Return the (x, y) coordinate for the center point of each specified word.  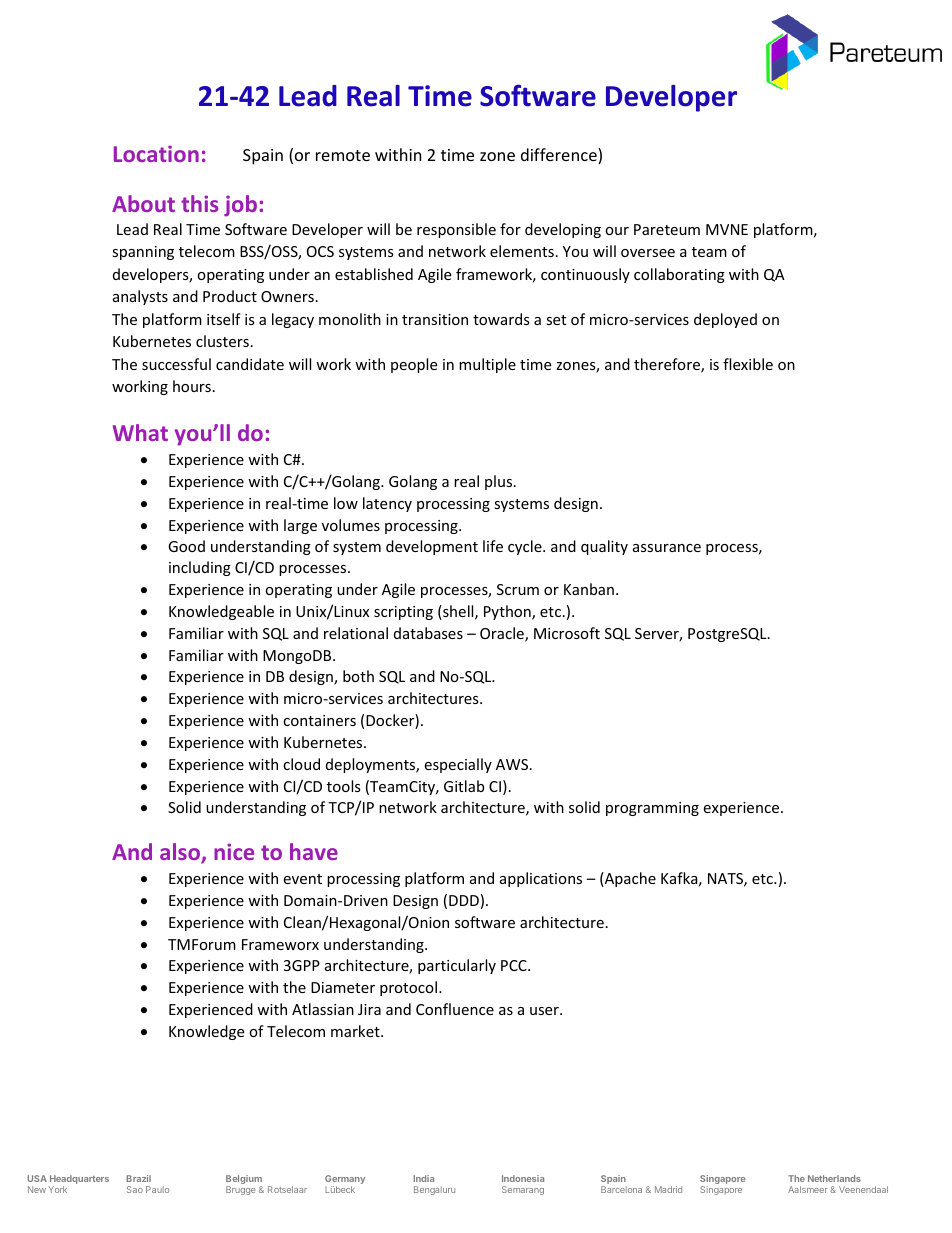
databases (428, 633)
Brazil (138, 1178)
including (200, 568)
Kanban (589, 589)
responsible (456, 230)
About (143, 203)
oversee (648, 253)
